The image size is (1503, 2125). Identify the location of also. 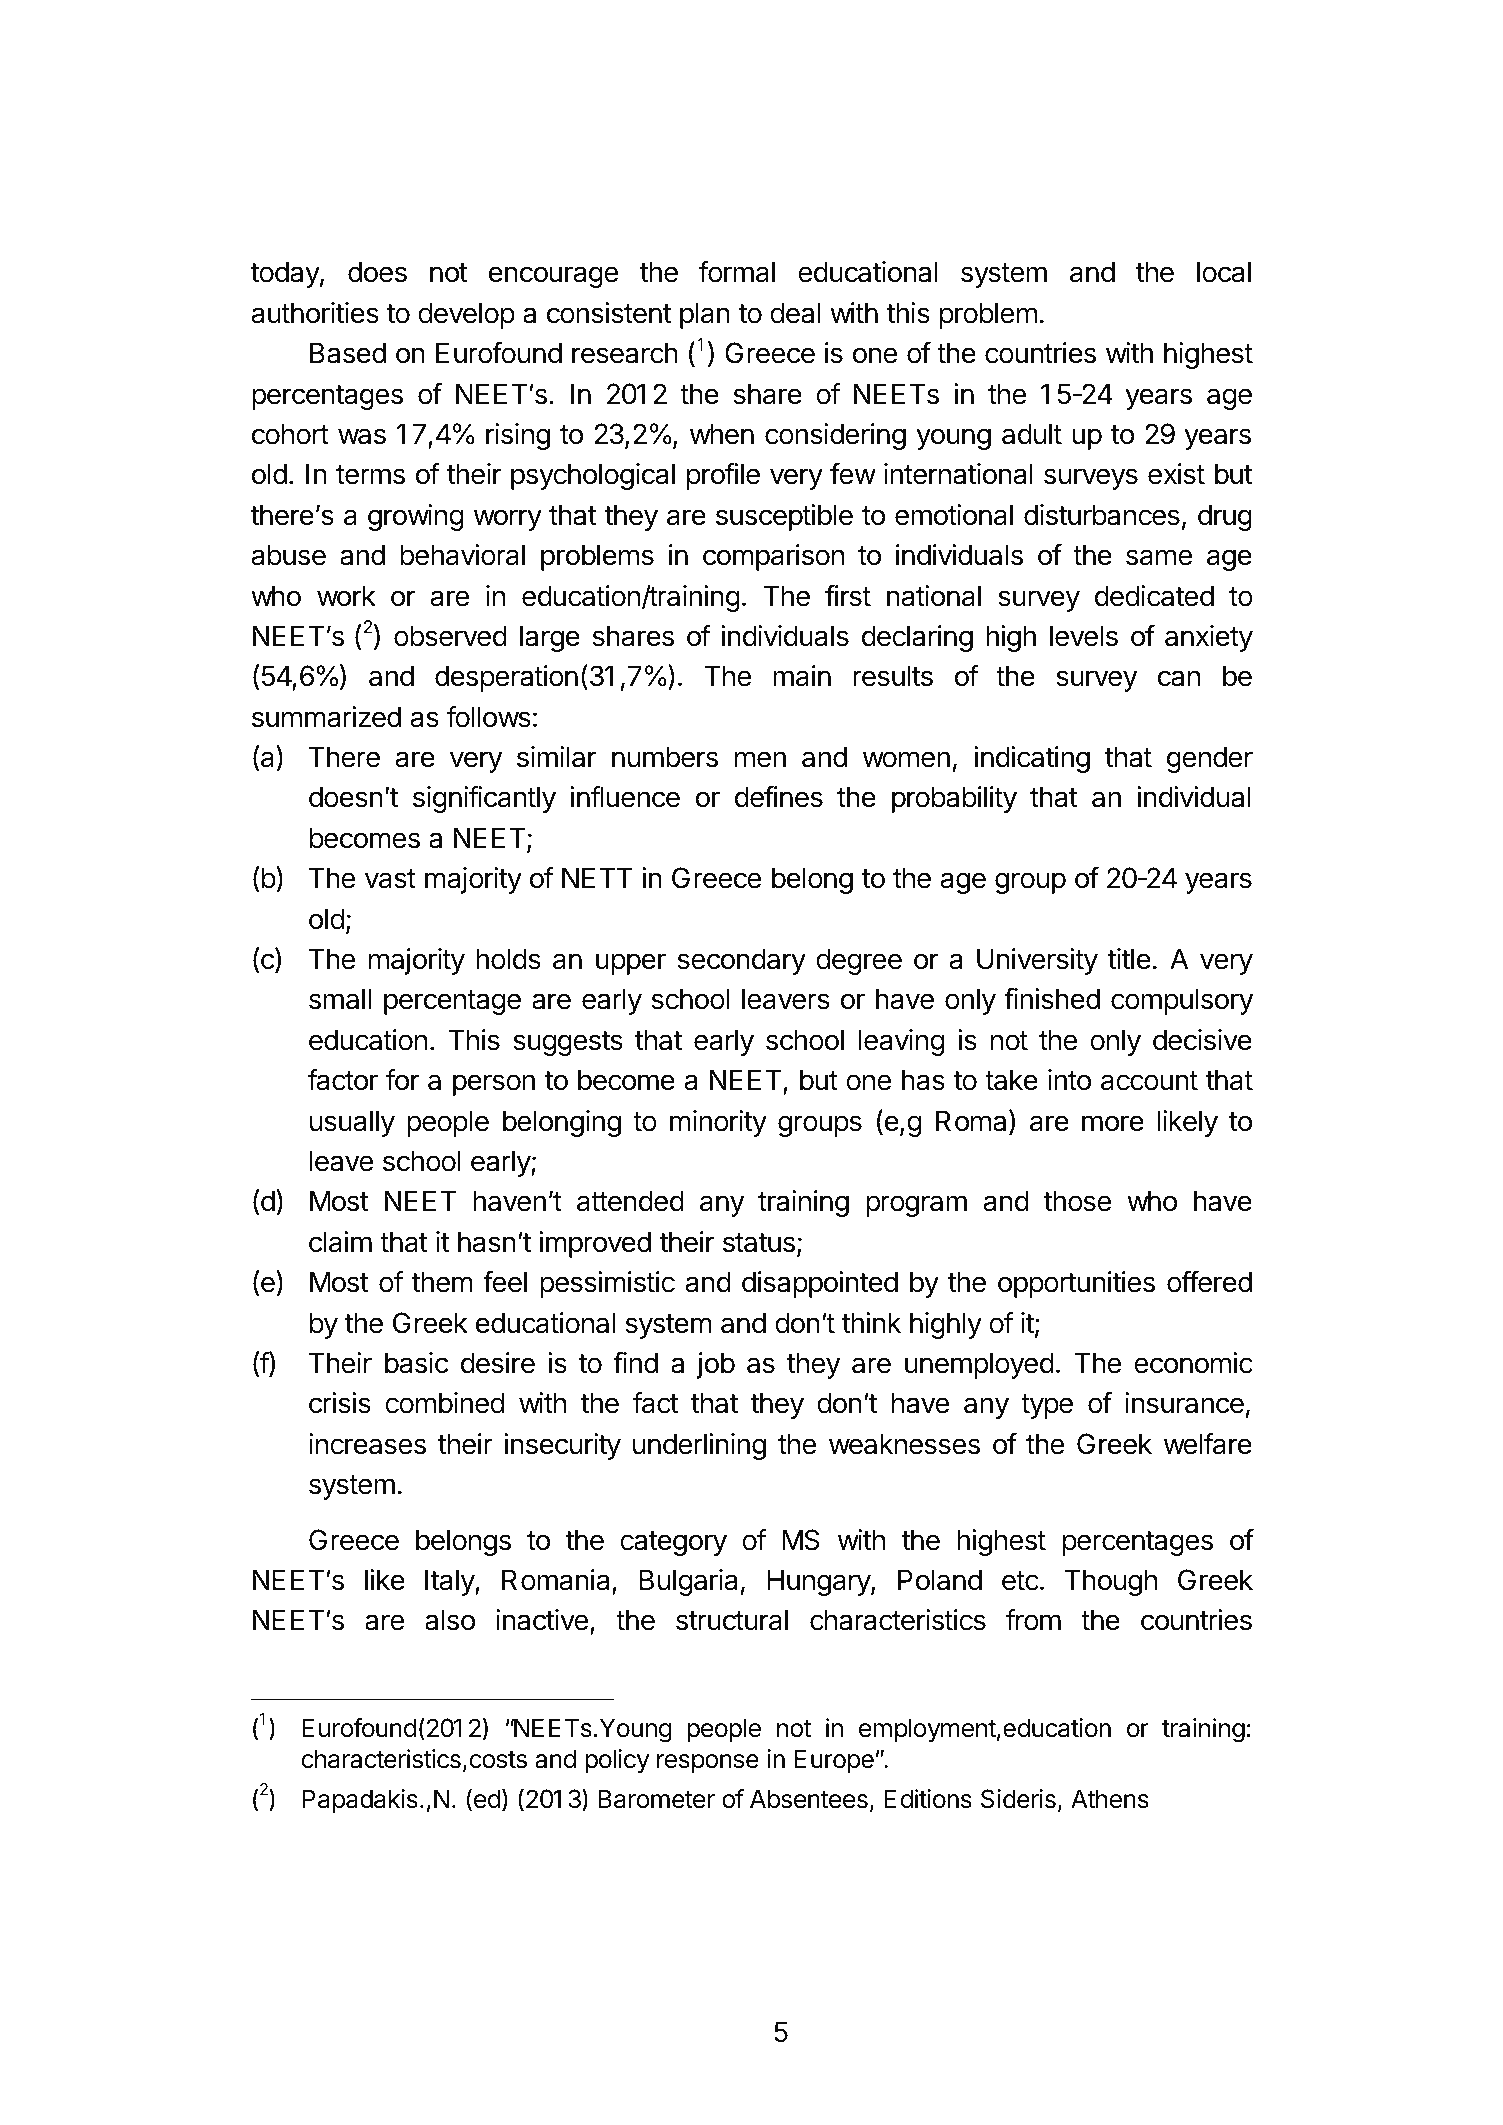
(450, 1620).
